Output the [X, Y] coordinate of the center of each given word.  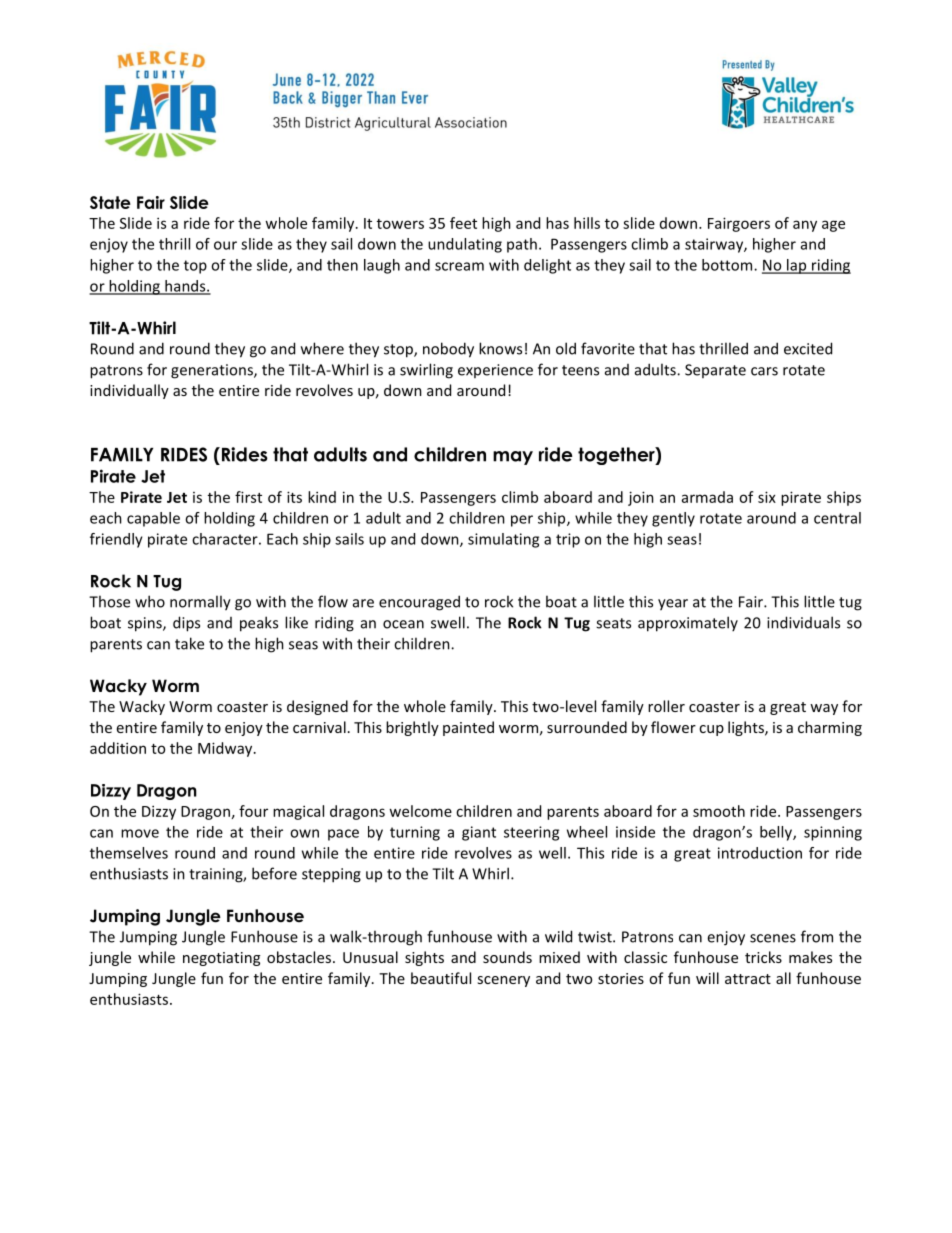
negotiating [221, 959]
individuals [803, 622]
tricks [763, 957]
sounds [507, 957]
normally [200, 603]
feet [463, 223]
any [805, 226]
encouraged [419, 603]
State [110, 202]
